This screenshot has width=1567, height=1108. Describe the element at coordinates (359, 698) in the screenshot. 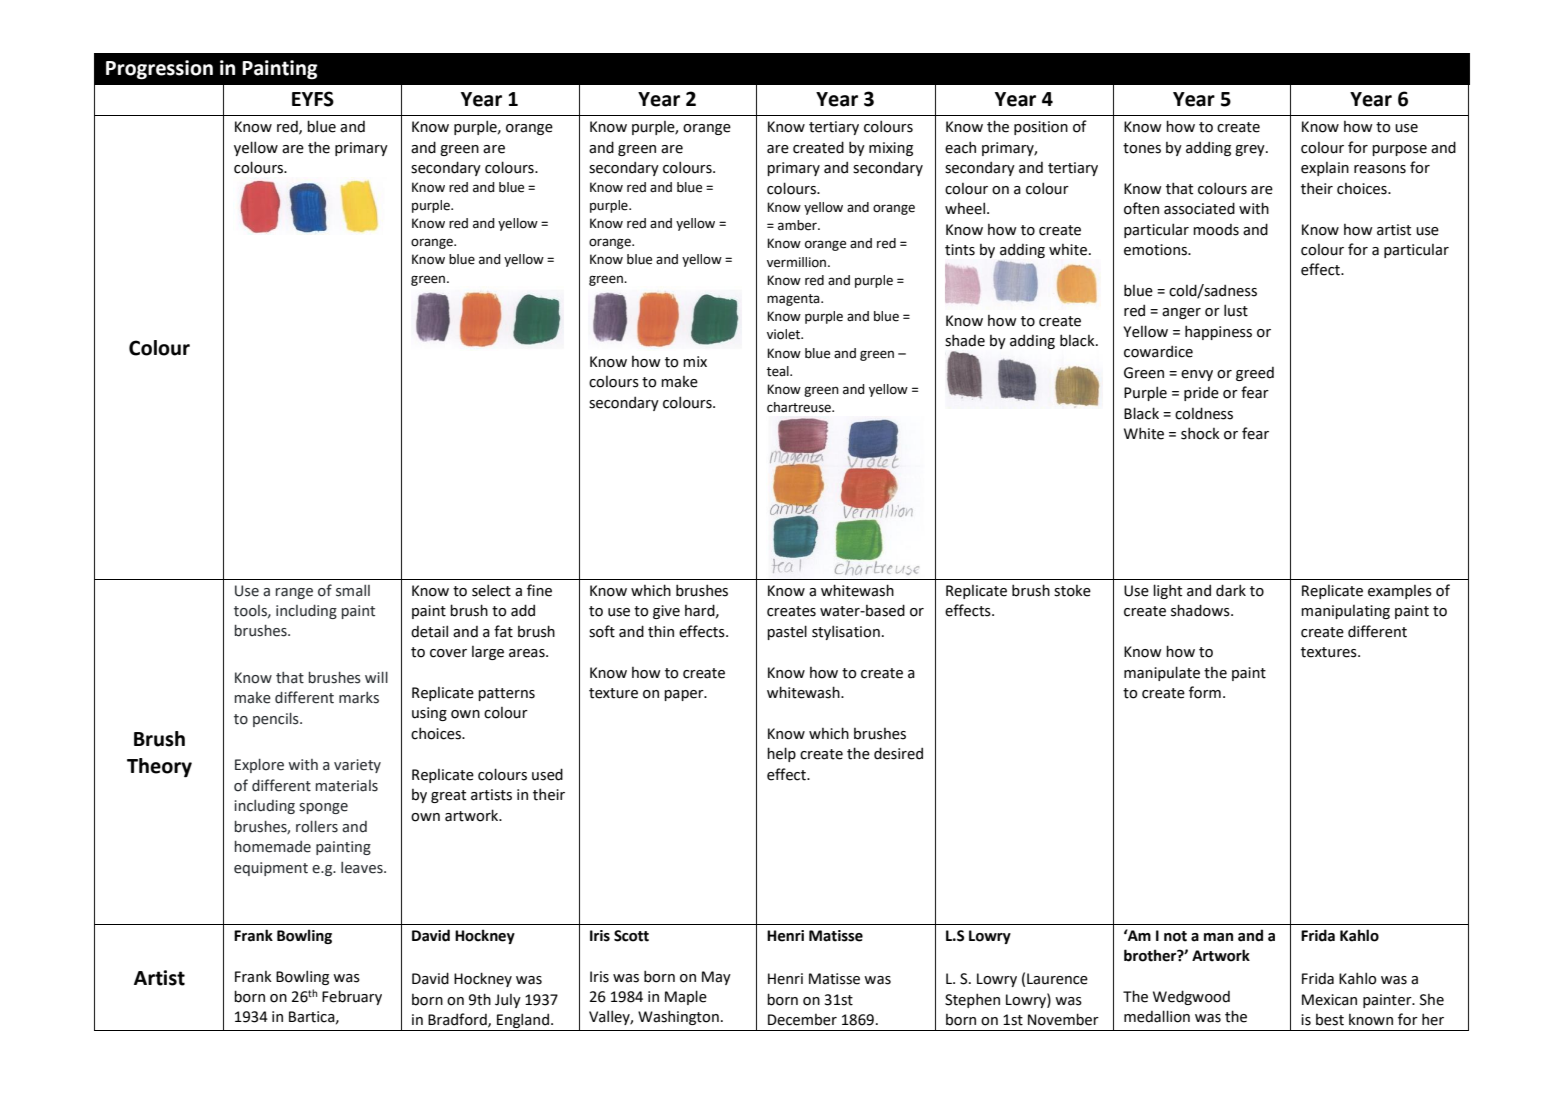

I see `marks` at that location.
